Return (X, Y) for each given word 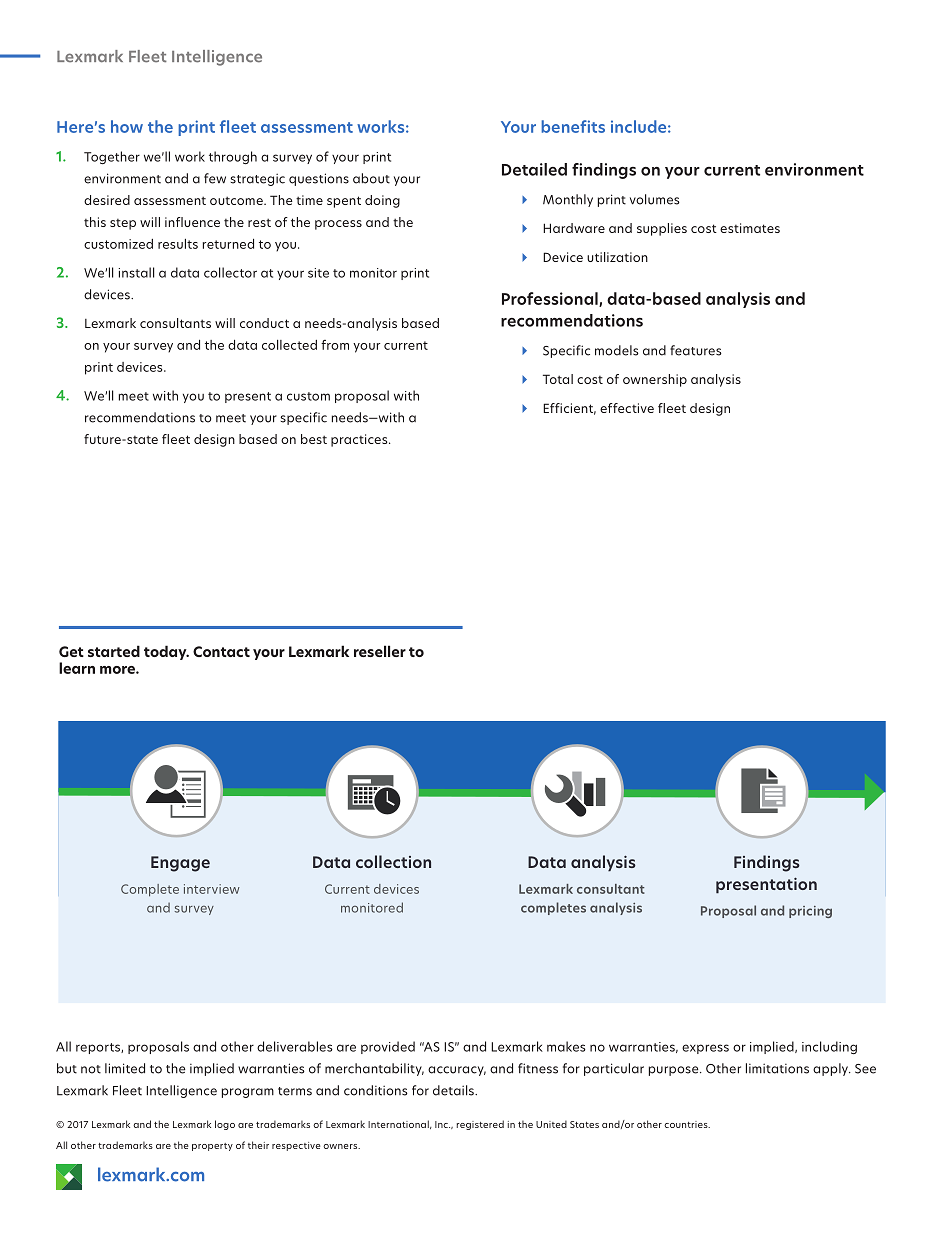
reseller (380, 651)
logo (225, 1125)
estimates (750, 228)
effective (627, 408)
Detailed (534, 169)
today (166, 652)
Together (112, 158)
